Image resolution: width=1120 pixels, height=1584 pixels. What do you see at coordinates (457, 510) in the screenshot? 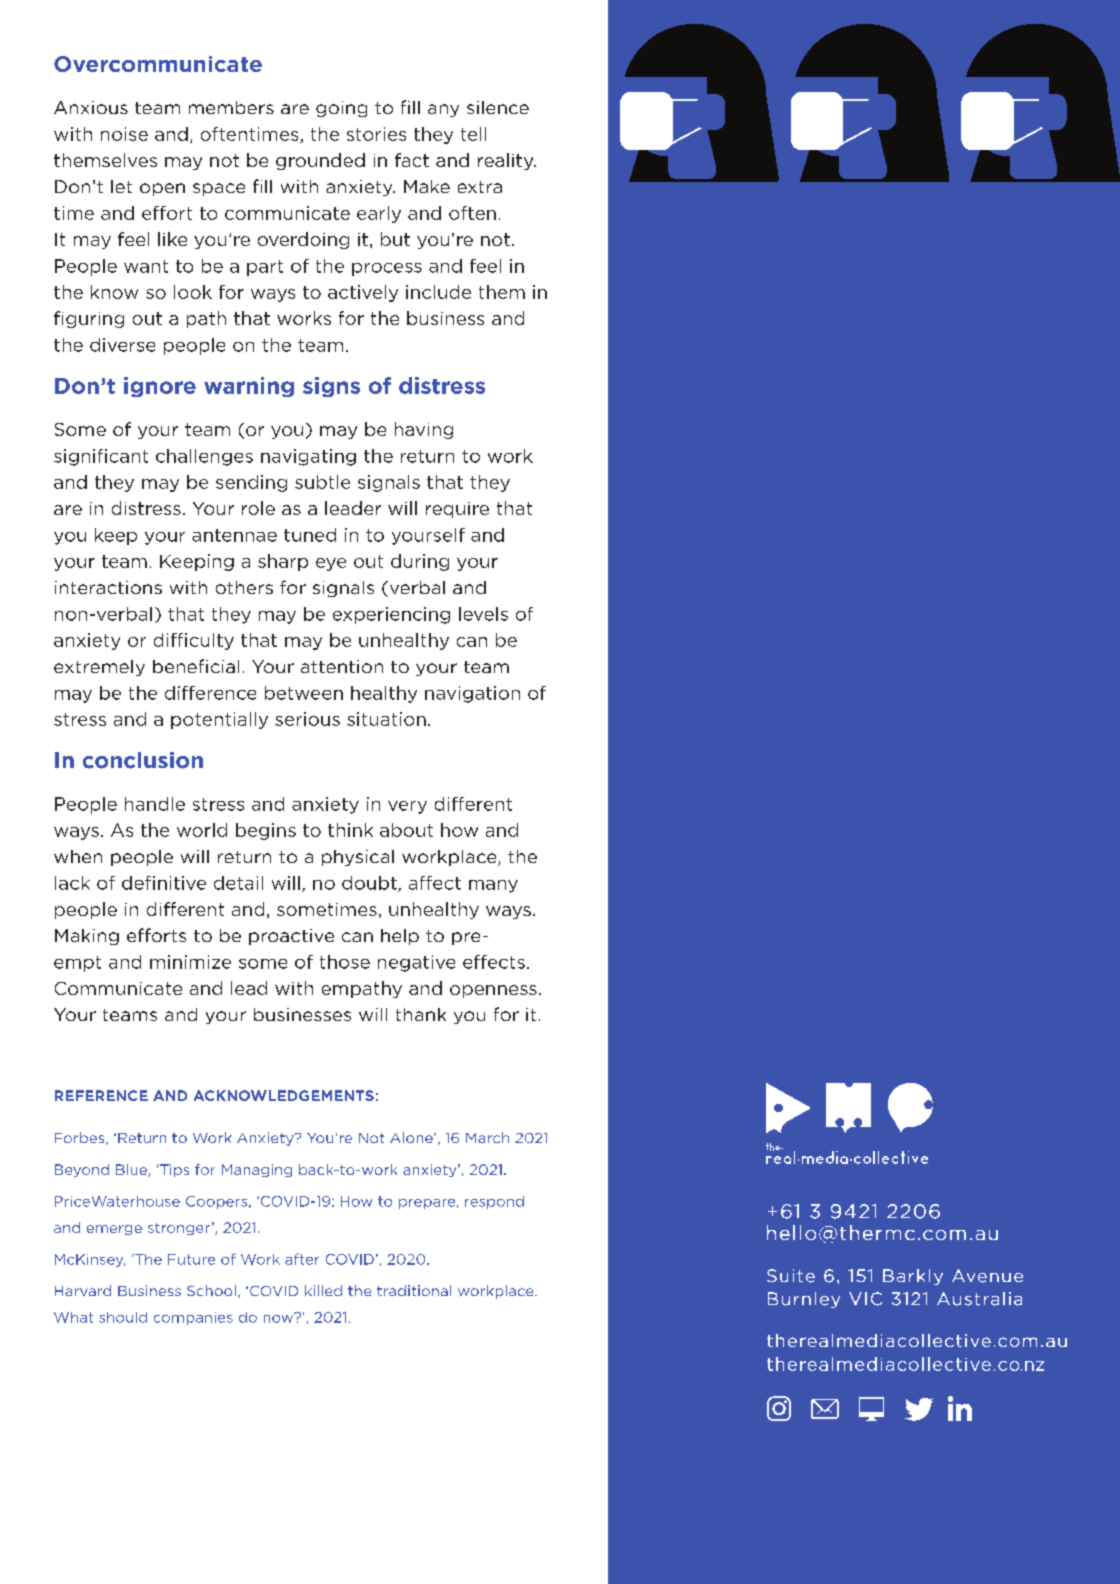
I see `require` at bounding box center [457, 510].
